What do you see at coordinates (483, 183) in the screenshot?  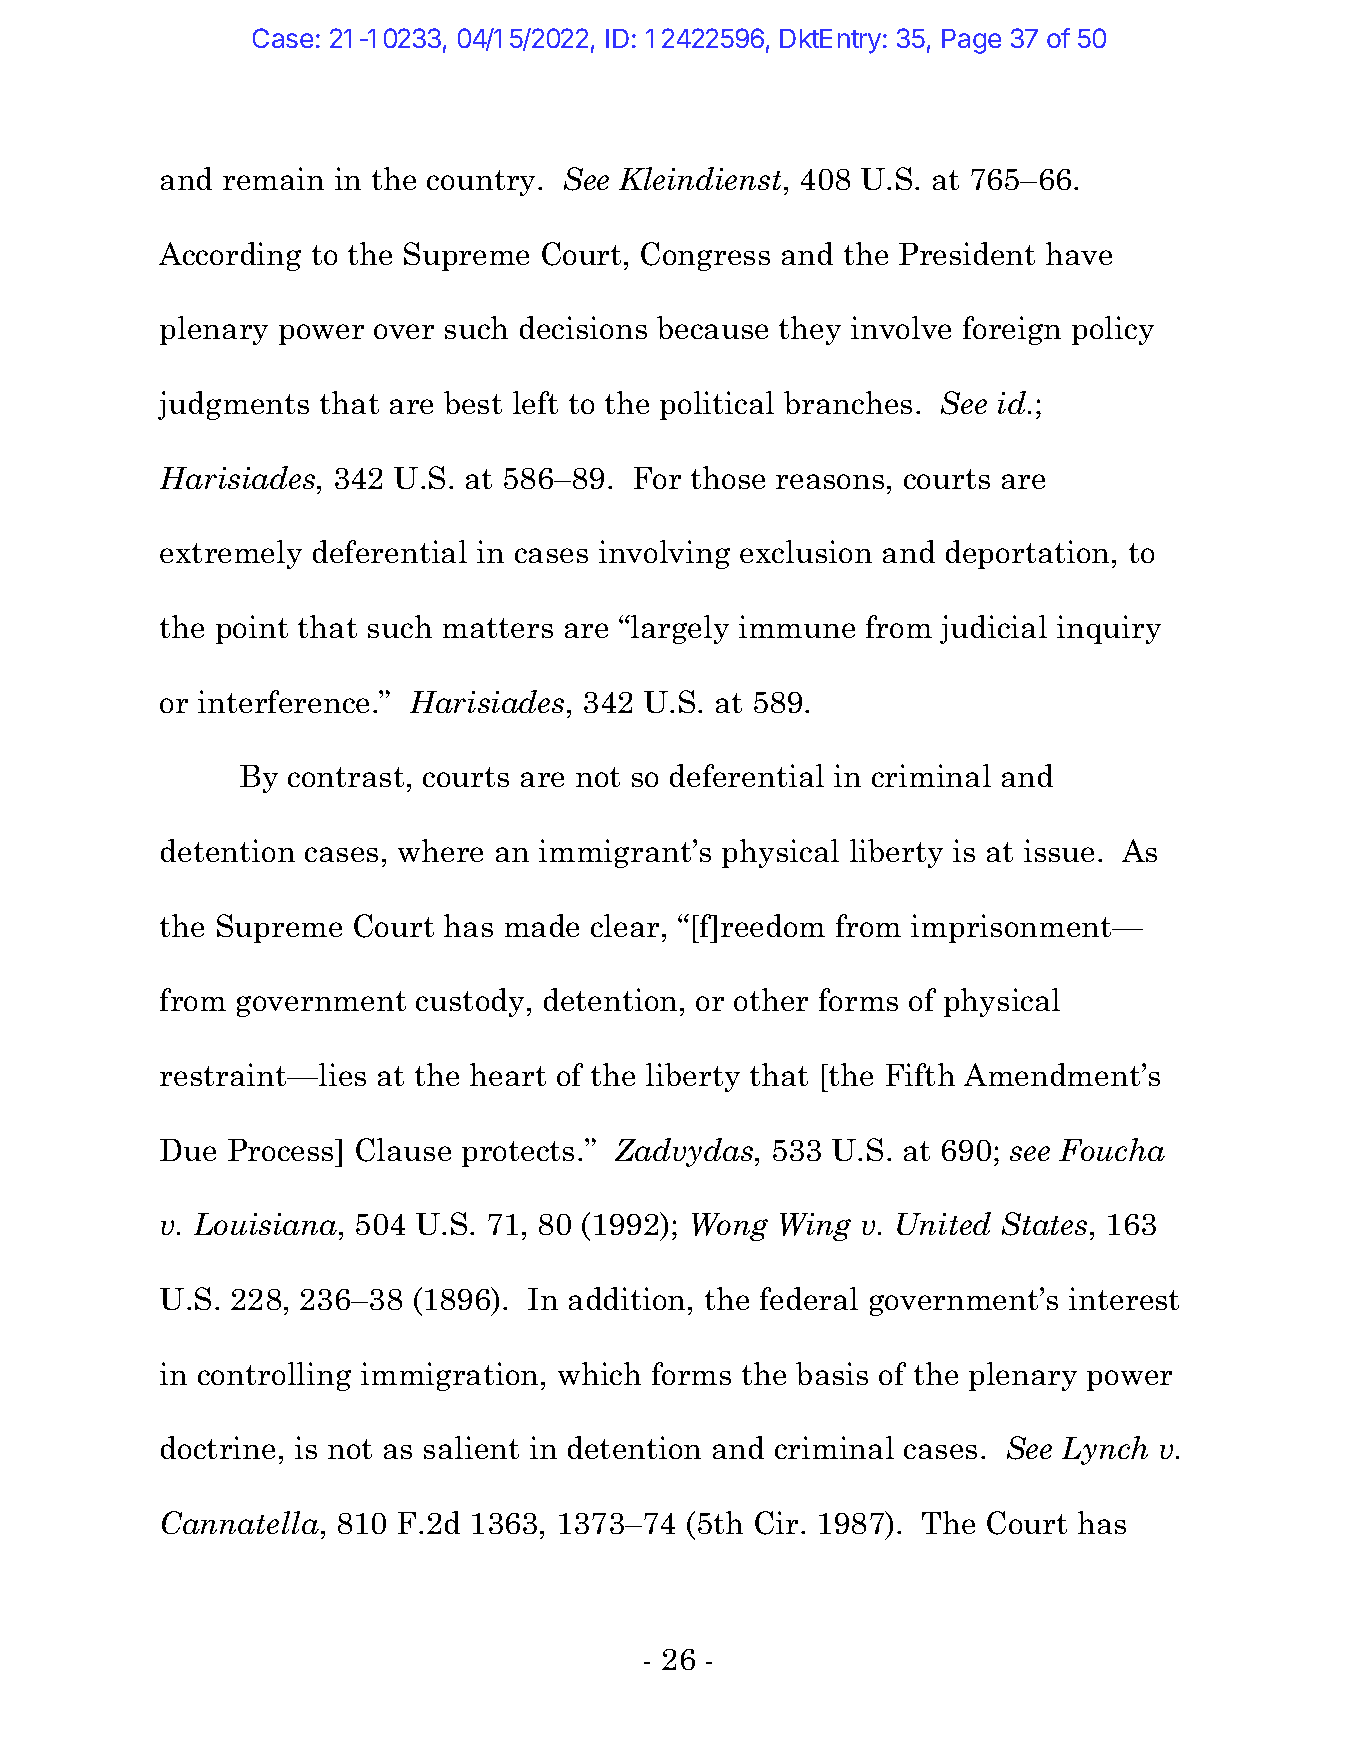 I see `country` at bounding box center [483, 183].
